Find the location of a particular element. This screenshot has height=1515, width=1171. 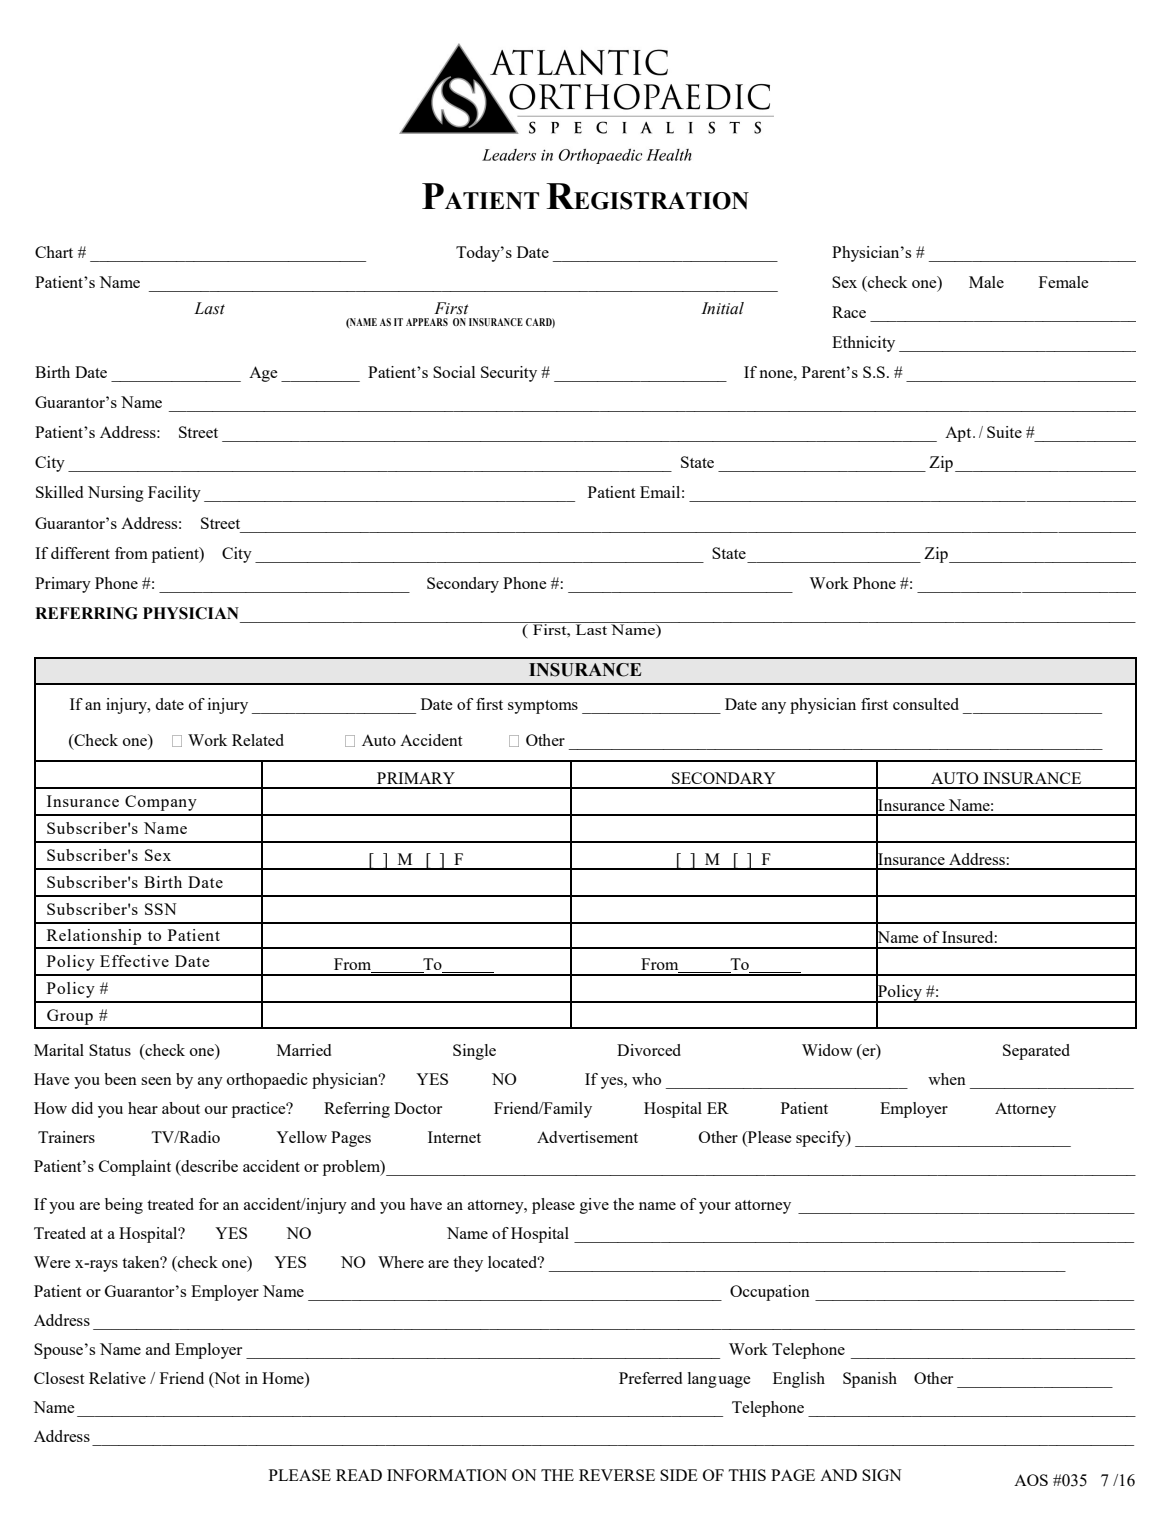

APPEARS is located at coordinates (427, 322).
